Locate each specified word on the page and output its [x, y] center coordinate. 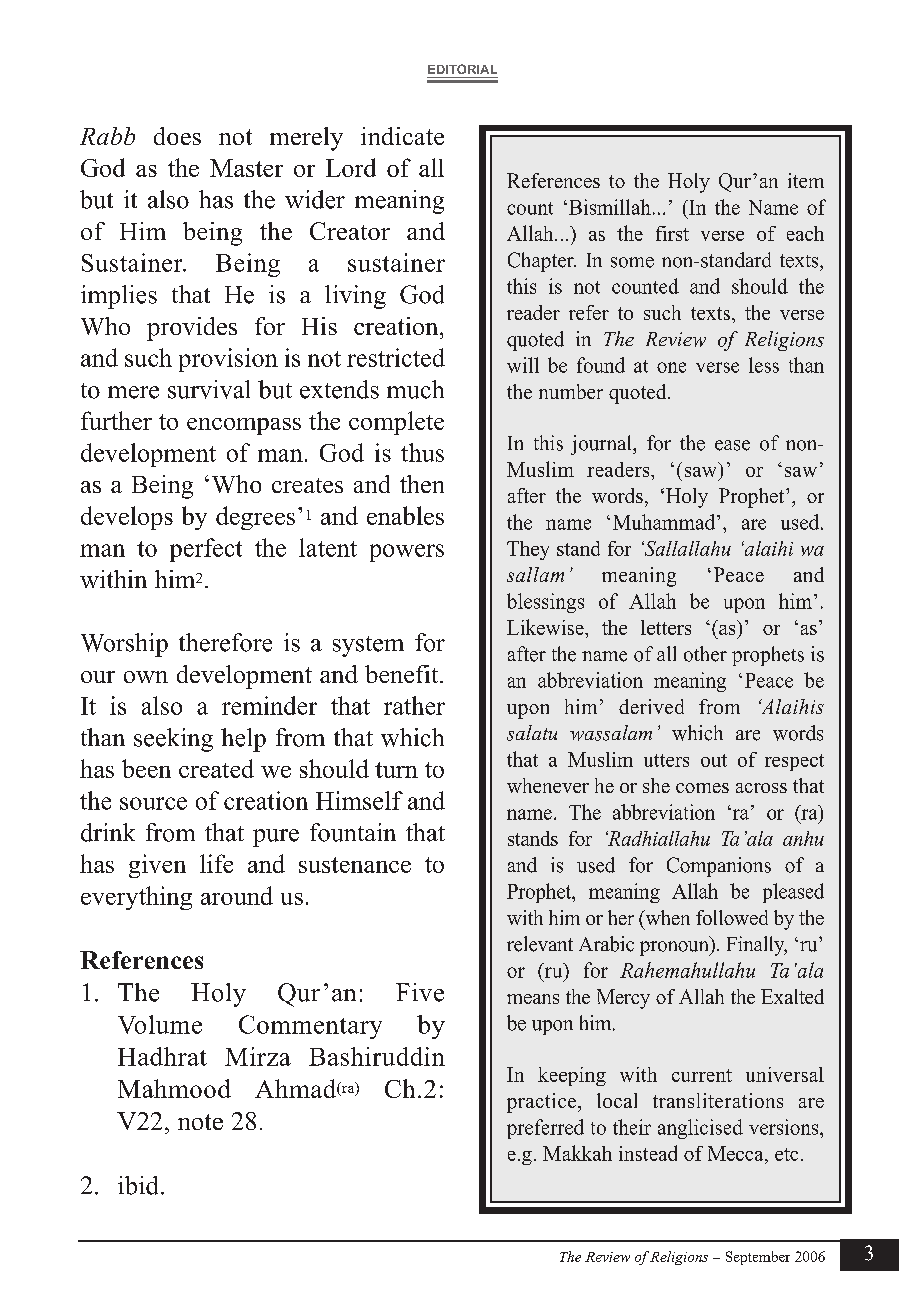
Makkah [577, 1153]
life [216, 863]
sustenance [355, 865]
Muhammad [665, 522]
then [422, 484]
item [806, 180]
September [758, 1258]
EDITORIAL [462, 69]
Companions [719, 867]
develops [127, 518]
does [177, 136]
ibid [138, 1185]
